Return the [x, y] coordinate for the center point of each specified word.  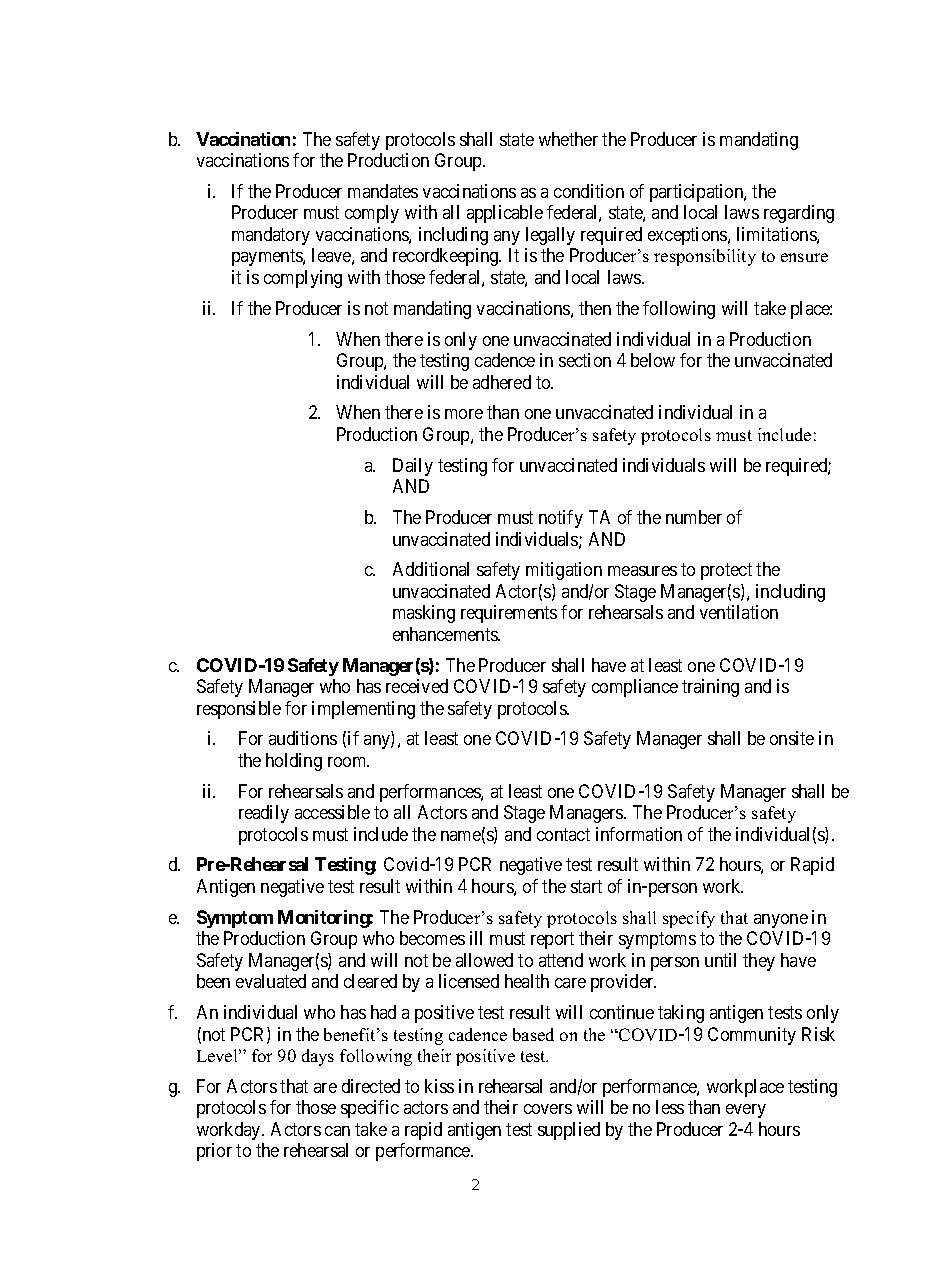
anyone [781, 921]
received [417, 686]
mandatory [271, 236]
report [552, 940]
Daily [413, 467]
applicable [505, 214]
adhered [502, 382]
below [653, 360]
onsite [792, 738]
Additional [431, 569]
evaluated [271, 981]
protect [726, 572]
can [337, 1131]
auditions [303, 738]
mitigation [564, 571]
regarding [799, 214]
